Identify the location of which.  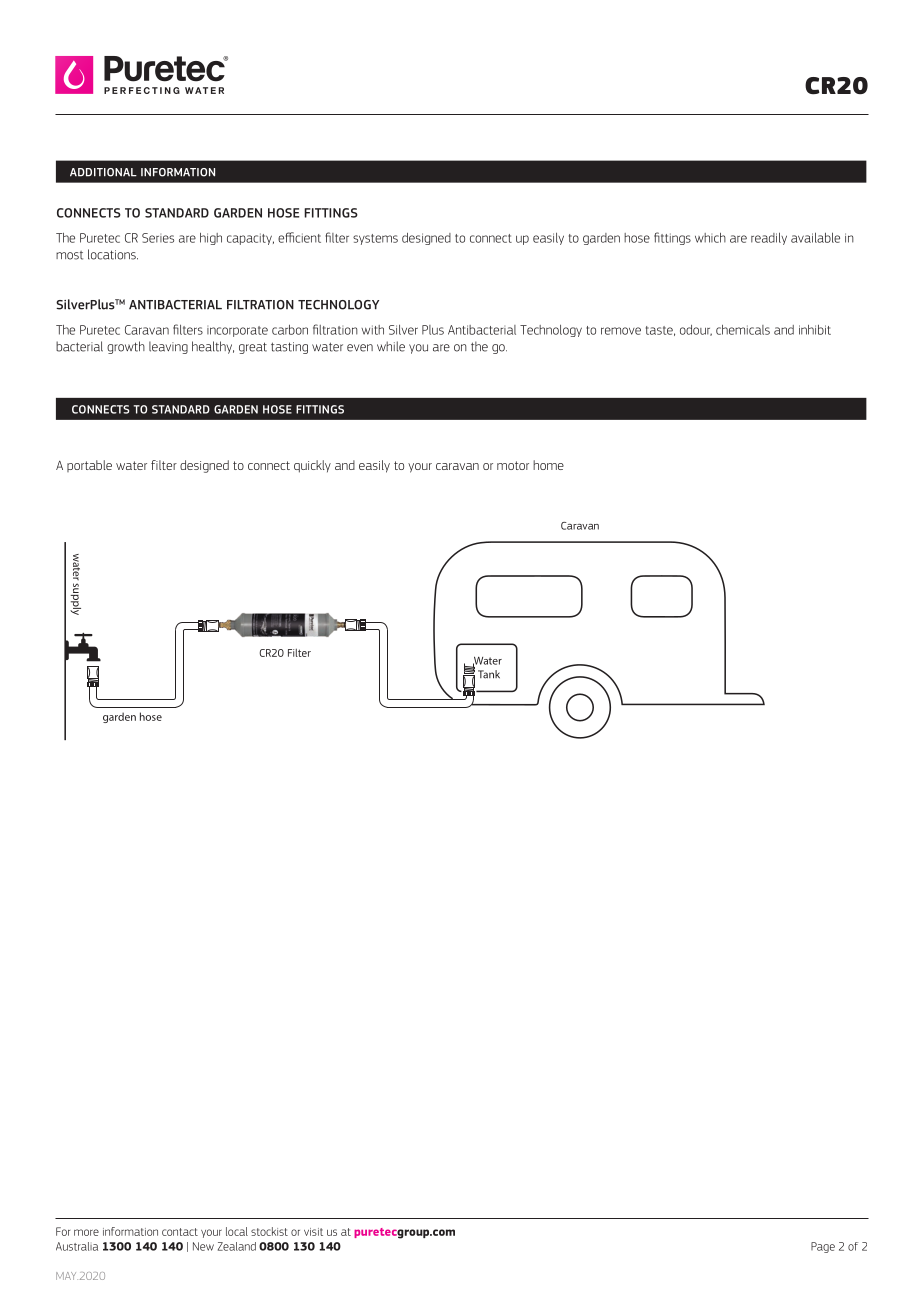
(710, 238).
